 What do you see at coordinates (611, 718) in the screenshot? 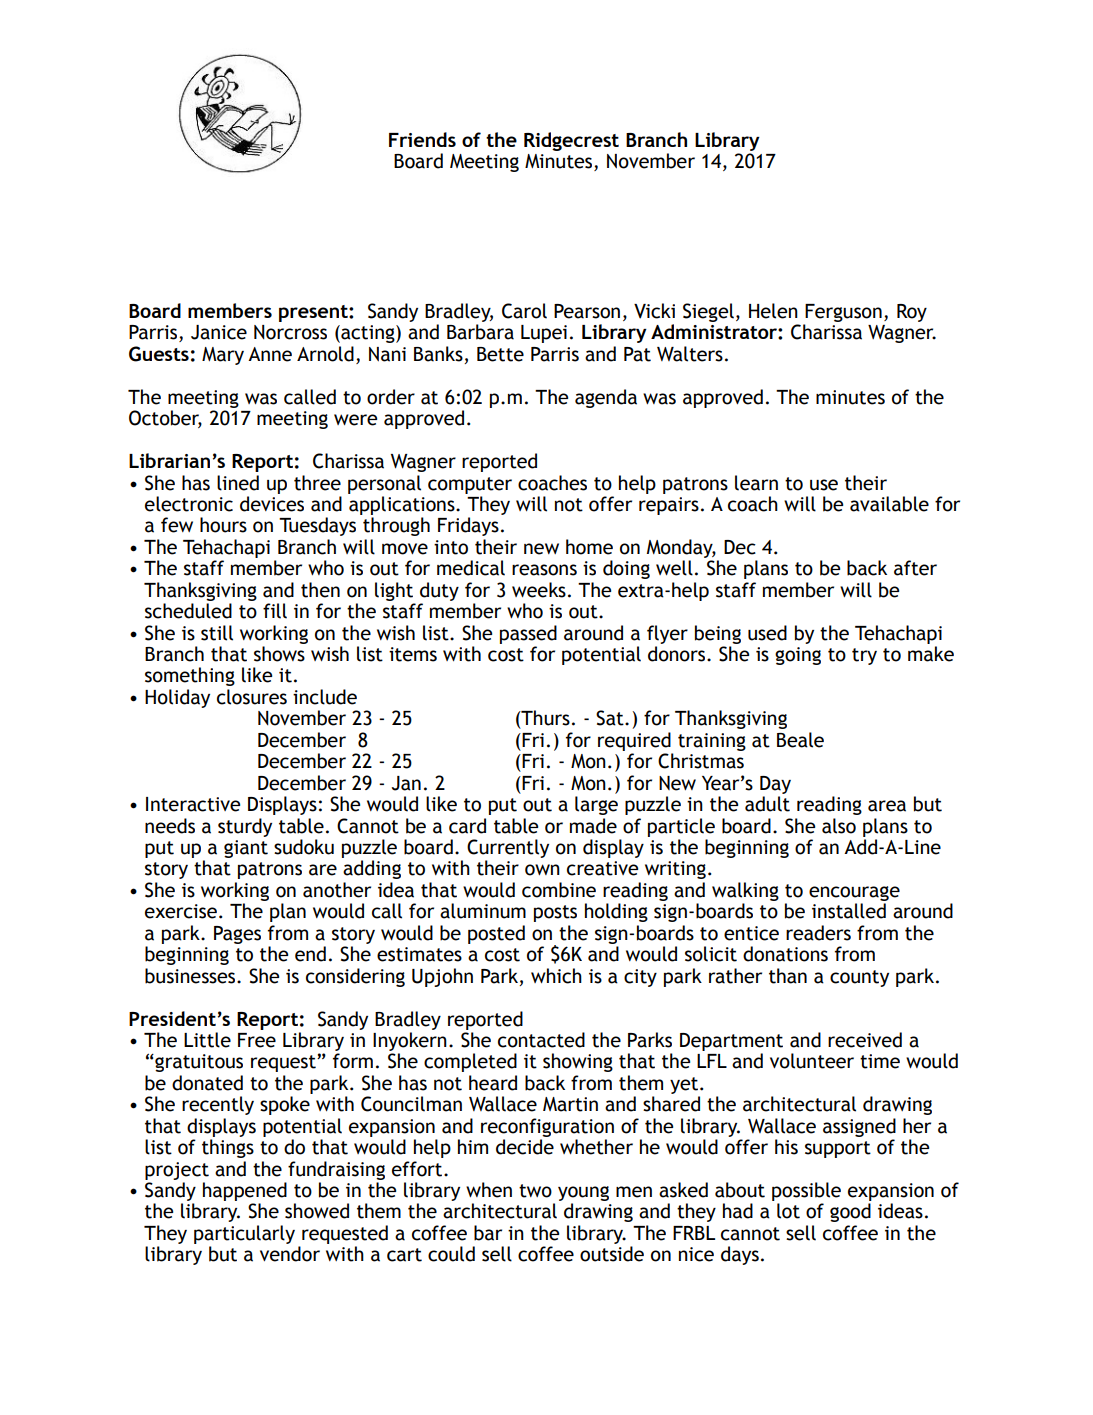
I see `Sat` at bounding box center [611, 718].
